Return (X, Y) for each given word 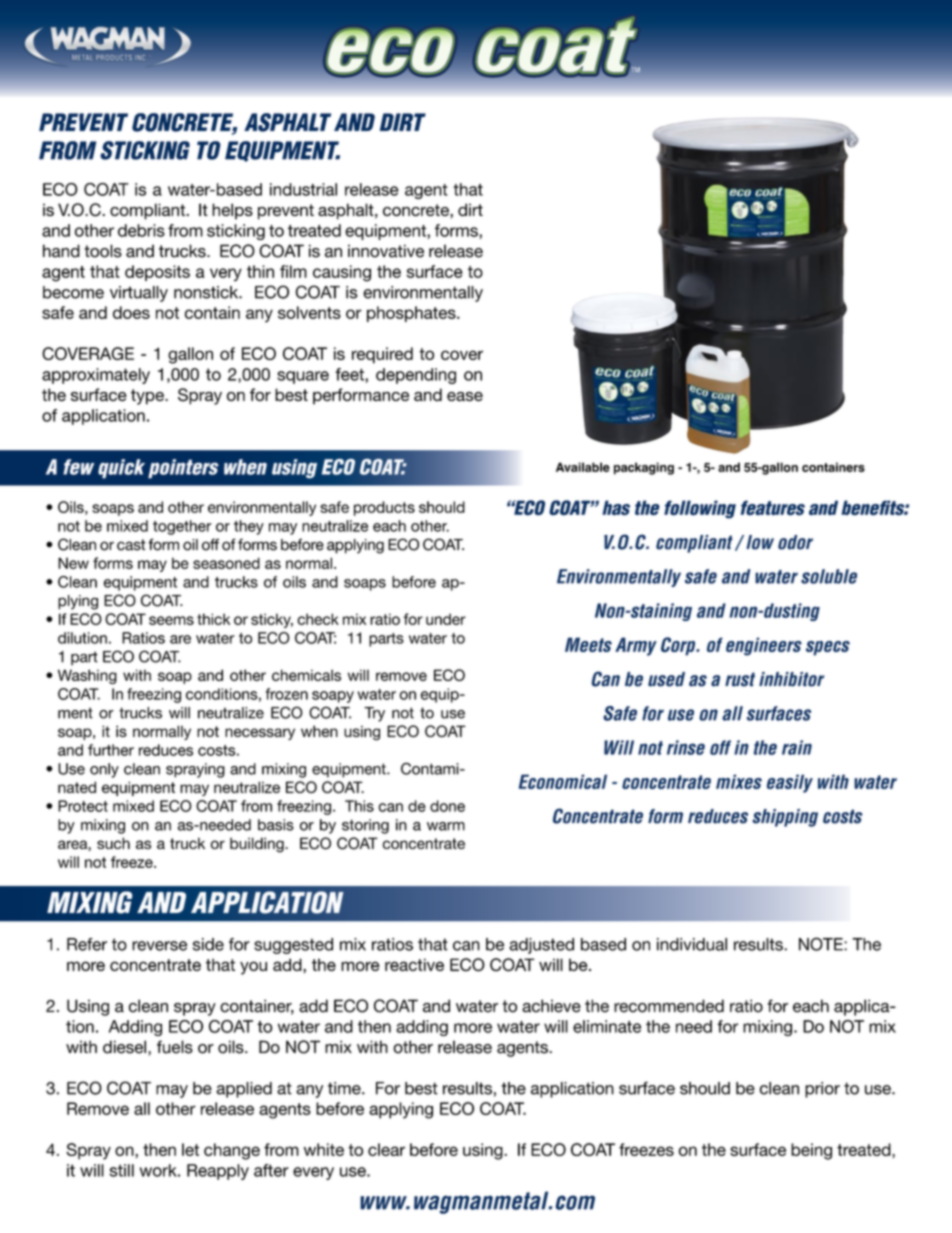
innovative (386, 251)
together (182, 527)
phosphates (412, 314)
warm (446, 826)
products (384, 508)
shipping (785, 818)
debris (141, 230)
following (700, 509)
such (113, 843)
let (190, 1149)
